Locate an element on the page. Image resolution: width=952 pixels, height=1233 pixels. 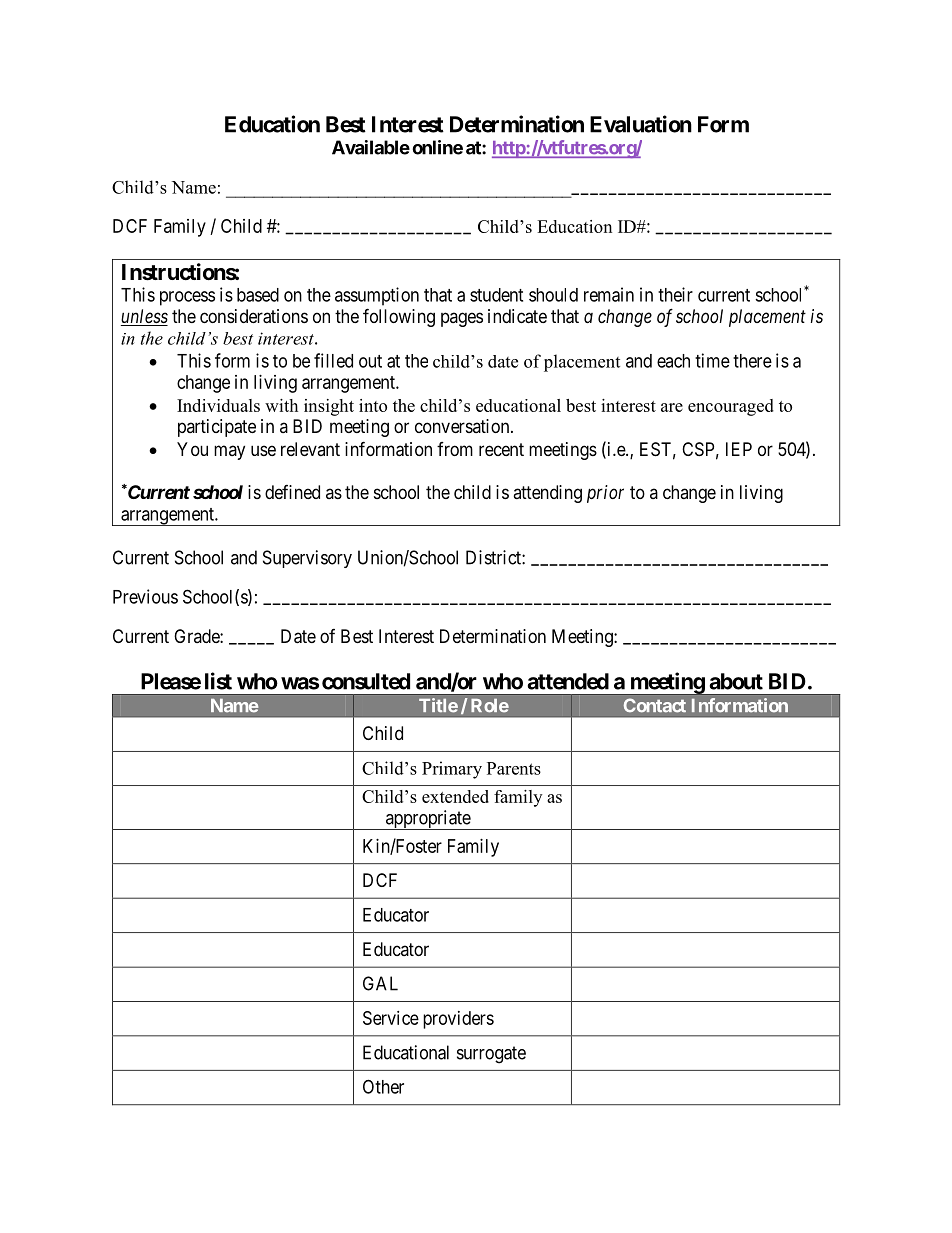
may is located at coordinates (229, 452).
